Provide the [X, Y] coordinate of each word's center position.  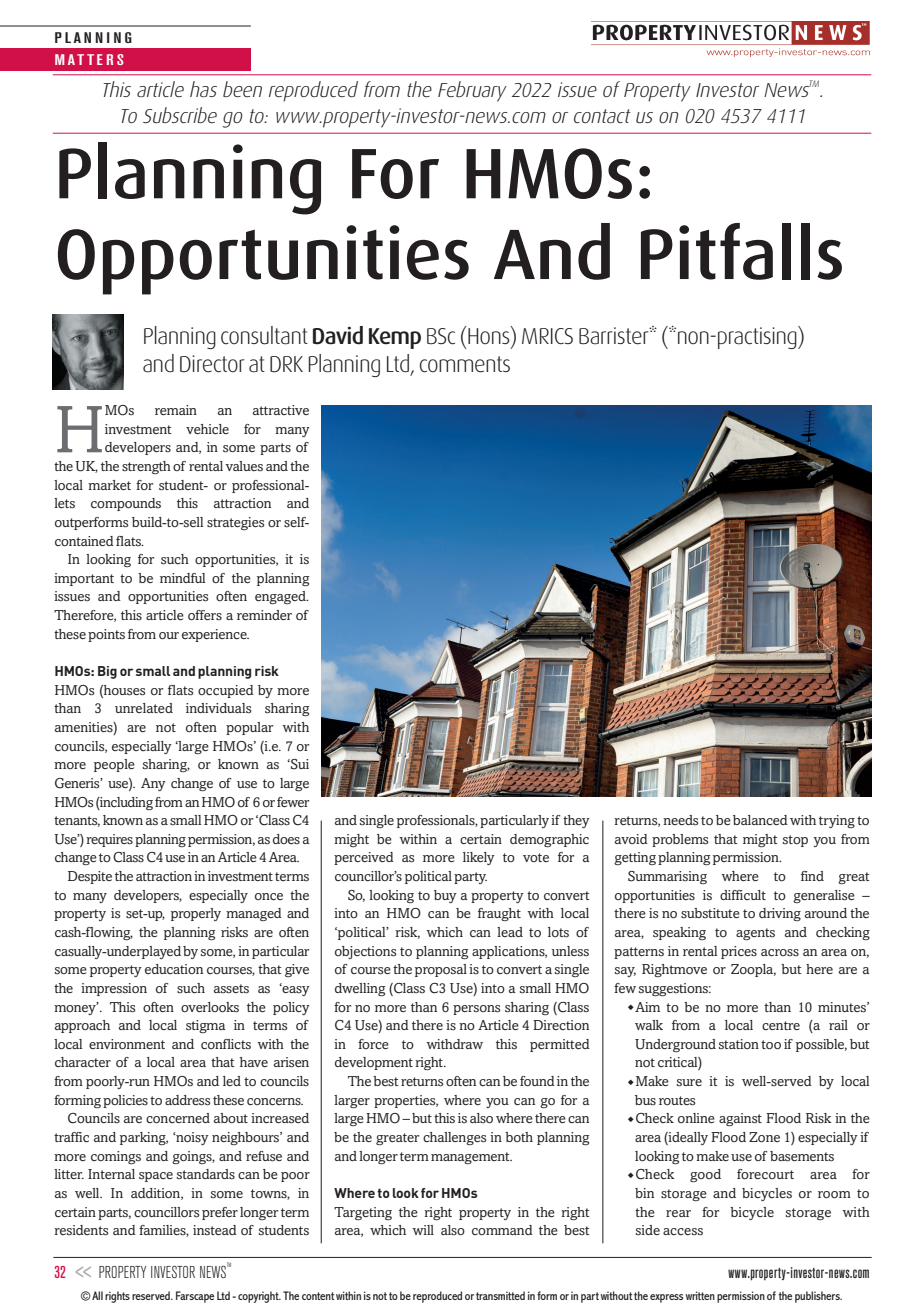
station [739, 1044]
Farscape [195, 1297]
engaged [281, 597]
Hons [490, 335]
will [423, 1230]
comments [465, 364]
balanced [760, 820]
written [700, 1295]
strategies [235, 523]
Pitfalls [741, 251]
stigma [206, 1026]
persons [476, 1010]
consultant [264, 335]
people [114, 765]
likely [479, 858]
